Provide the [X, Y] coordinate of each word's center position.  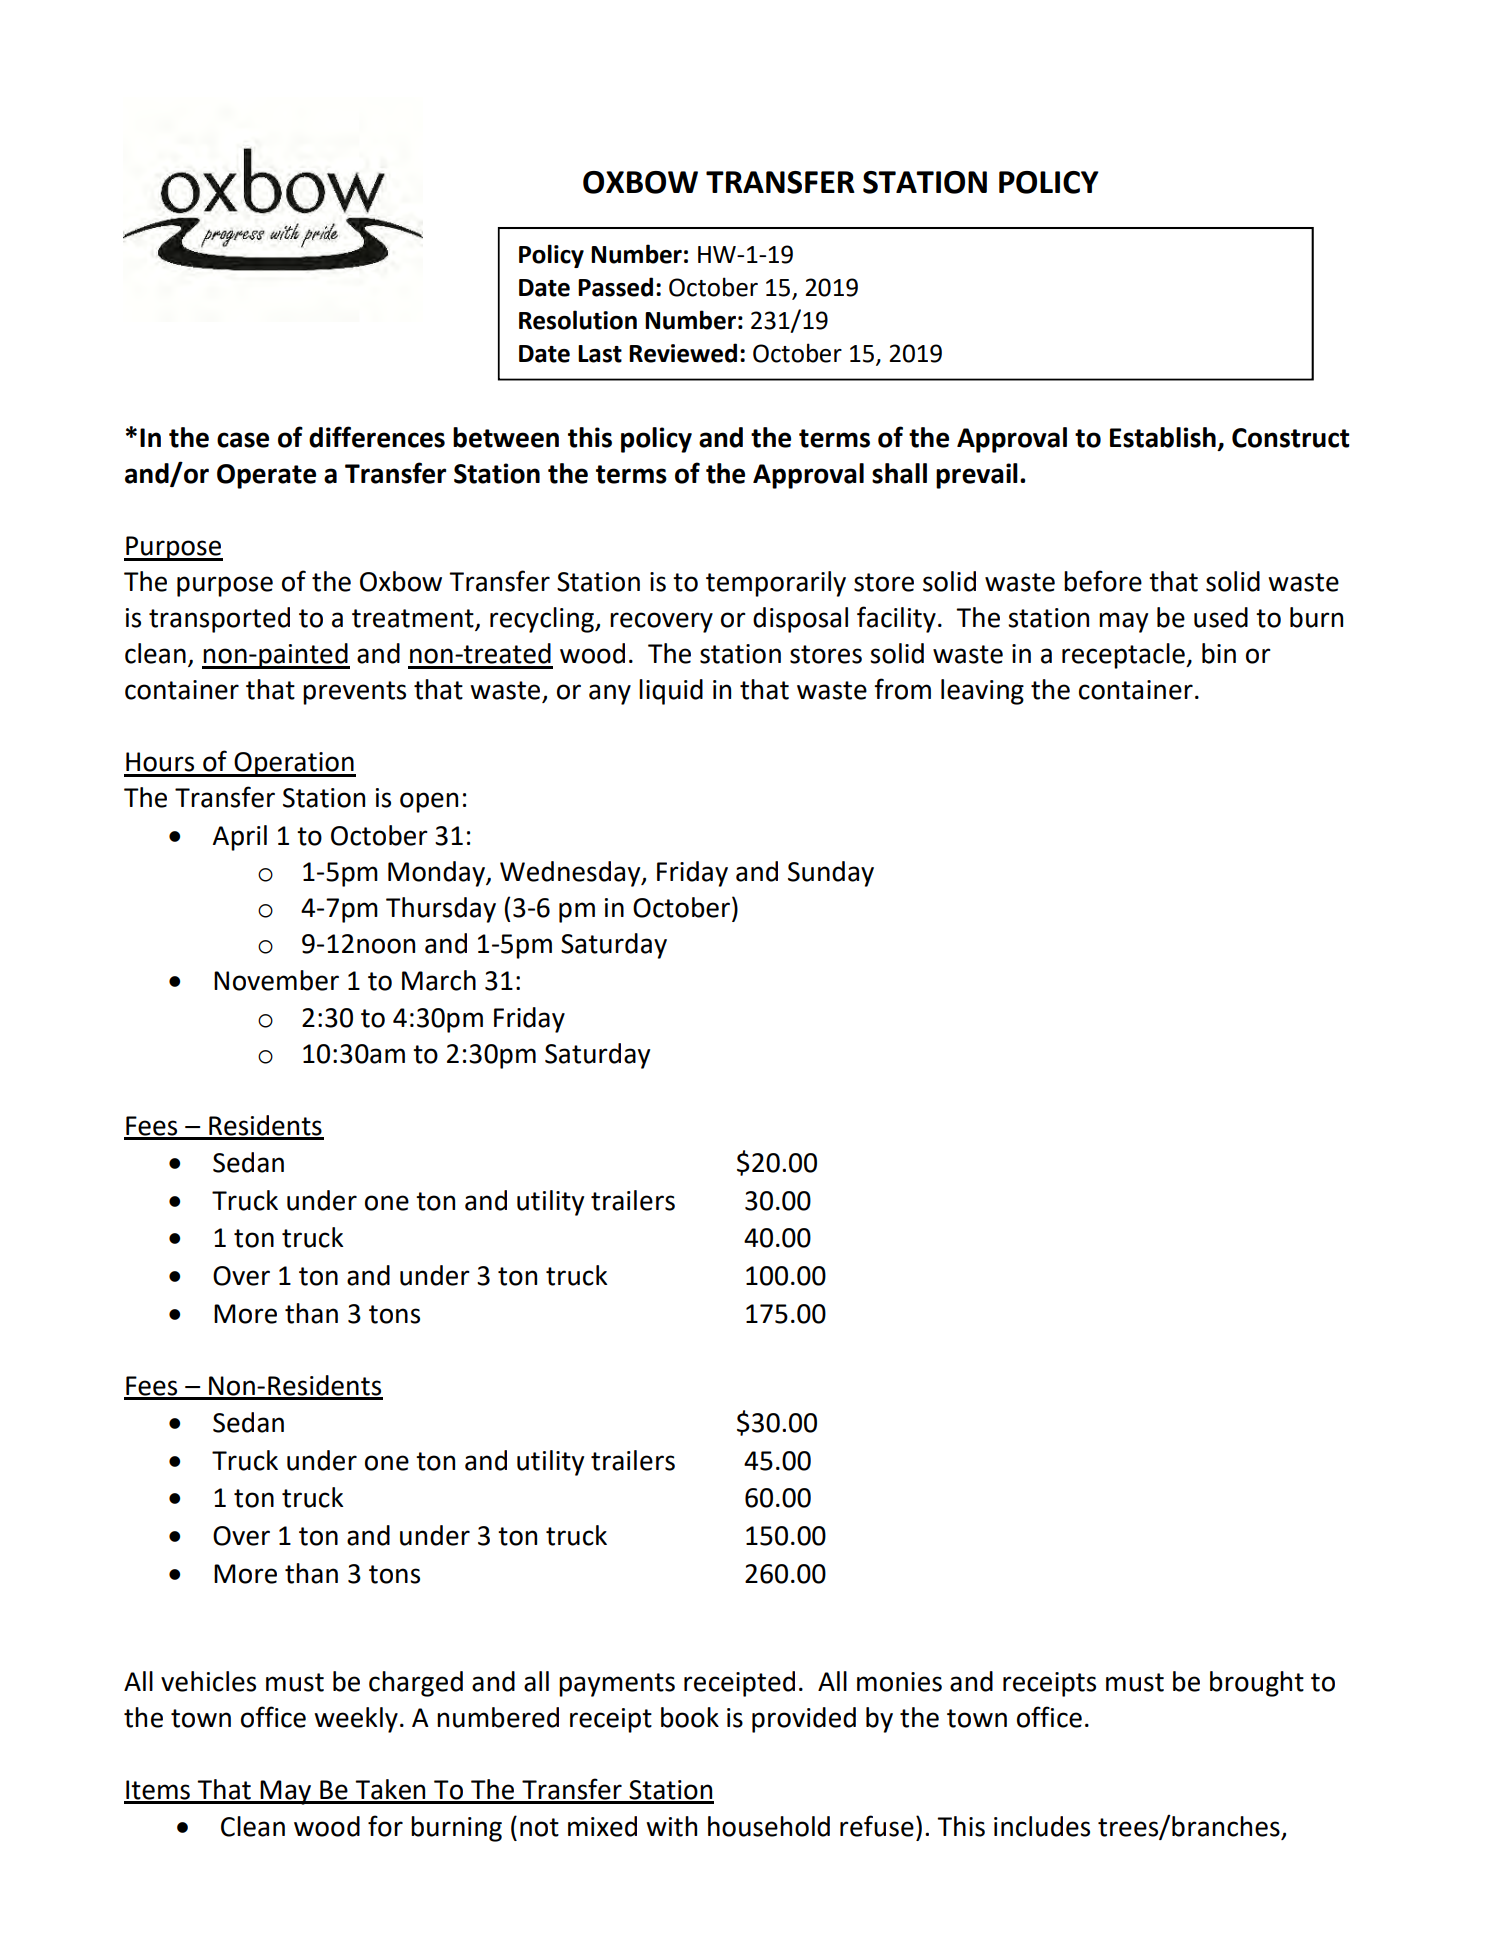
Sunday [831, 874]
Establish [1163, 437]
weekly [356, 1720]
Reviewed [683, 353]
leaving [982, 692]
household [769, 1826]
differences [377, 437]
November [276, 980]
